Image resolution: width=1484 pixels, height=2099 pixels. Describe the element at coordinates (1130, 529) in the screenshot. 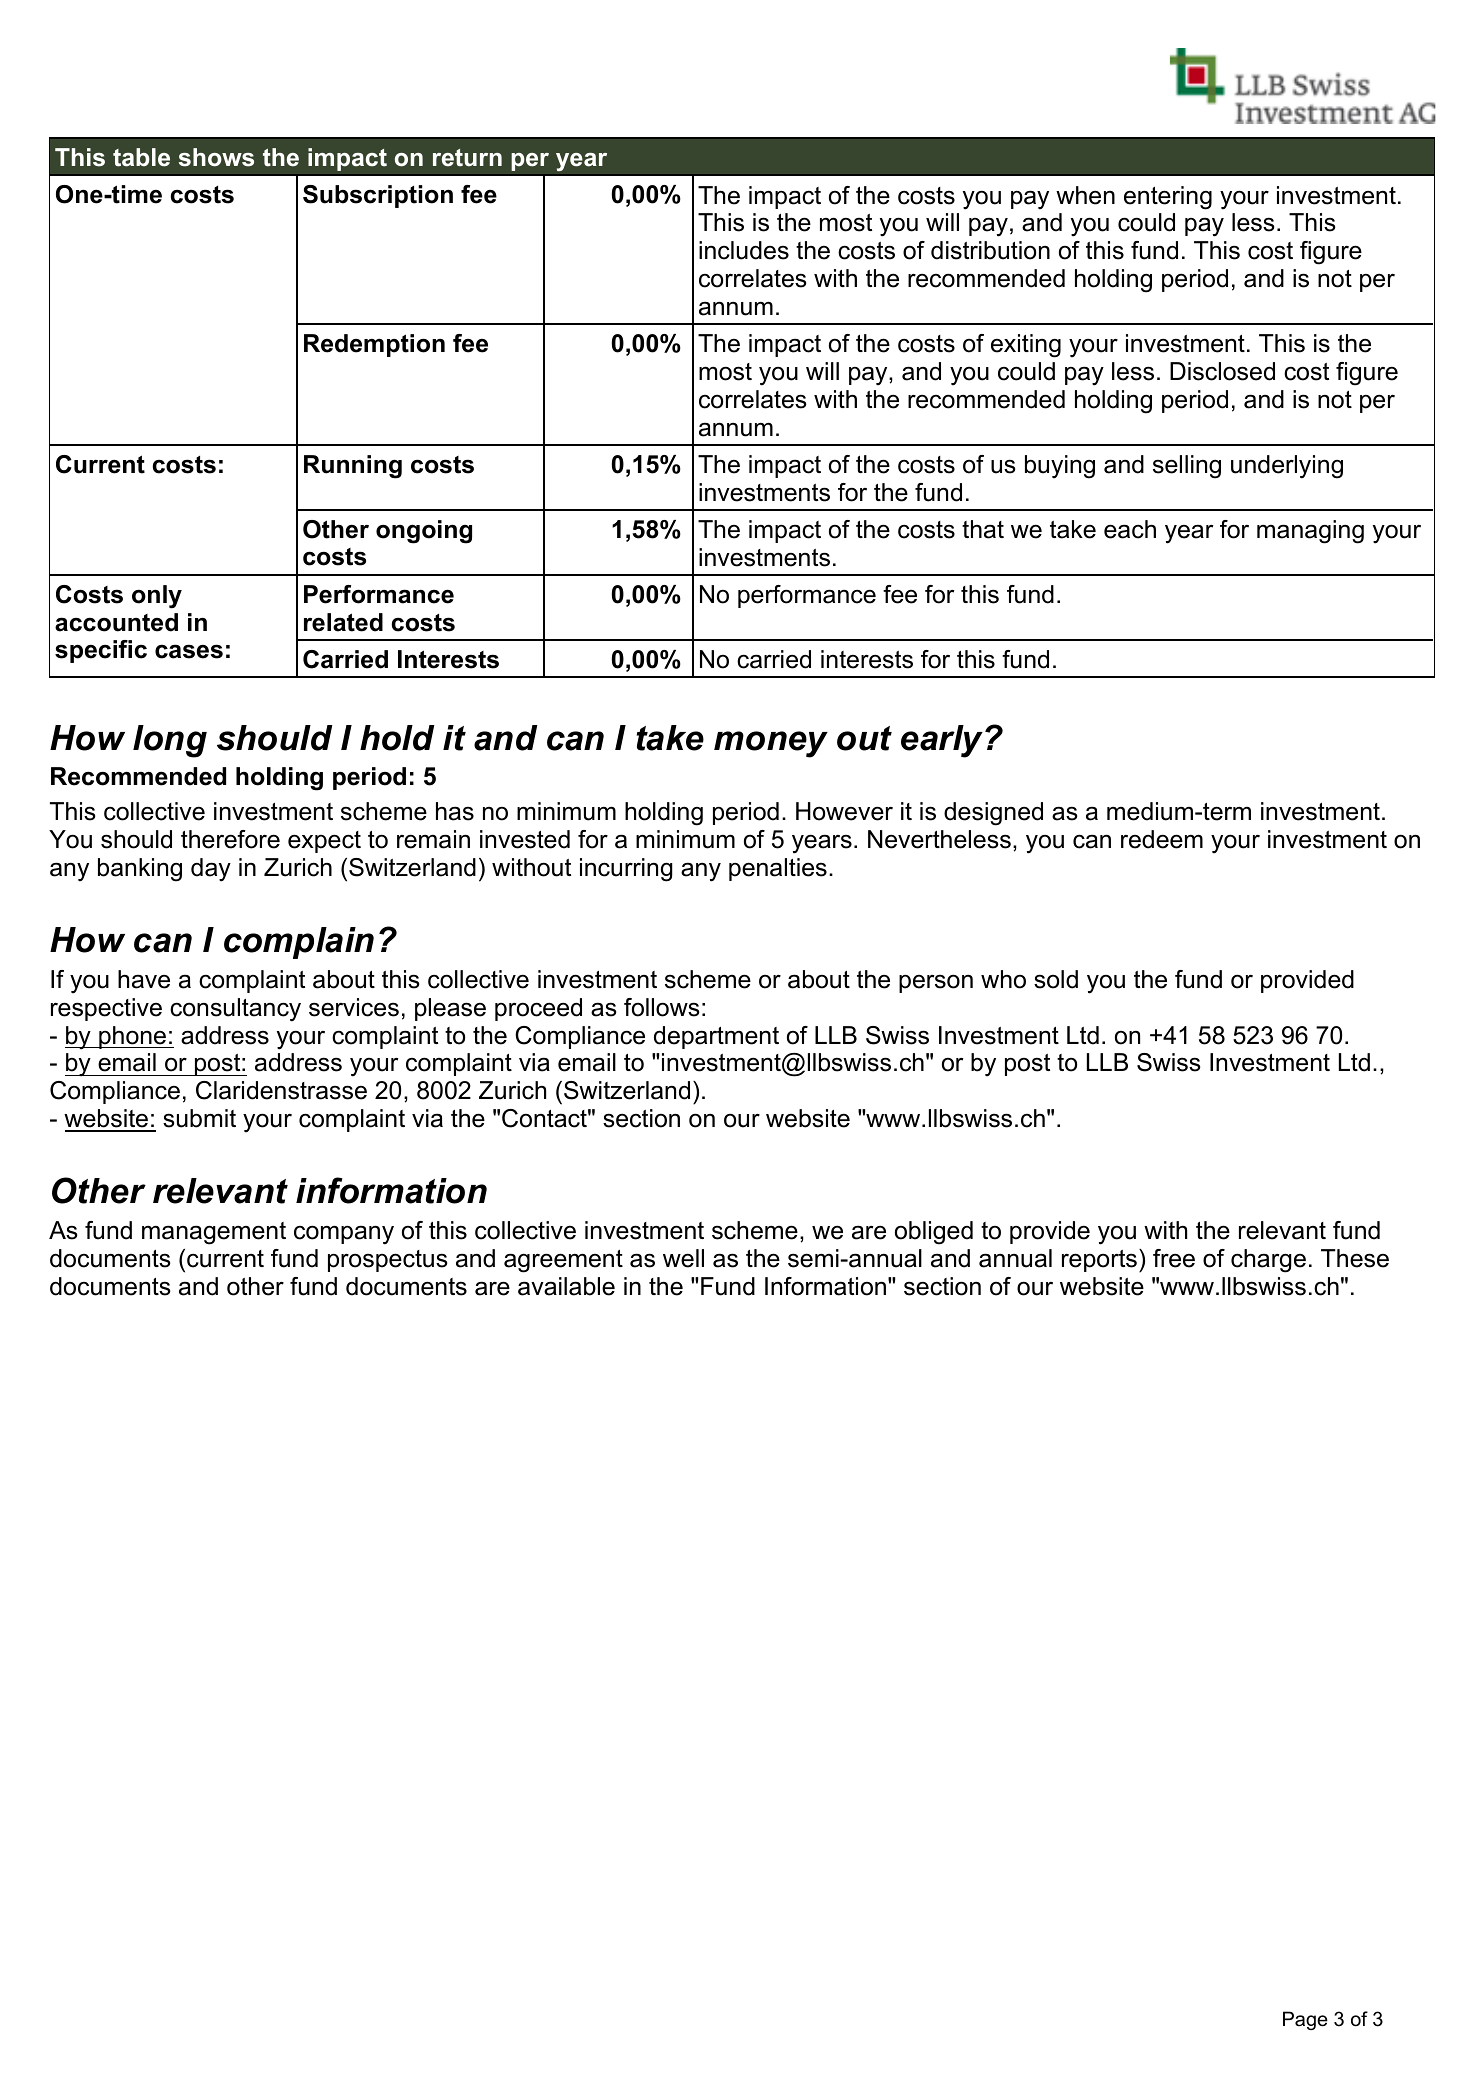

I see `each` at that location.
